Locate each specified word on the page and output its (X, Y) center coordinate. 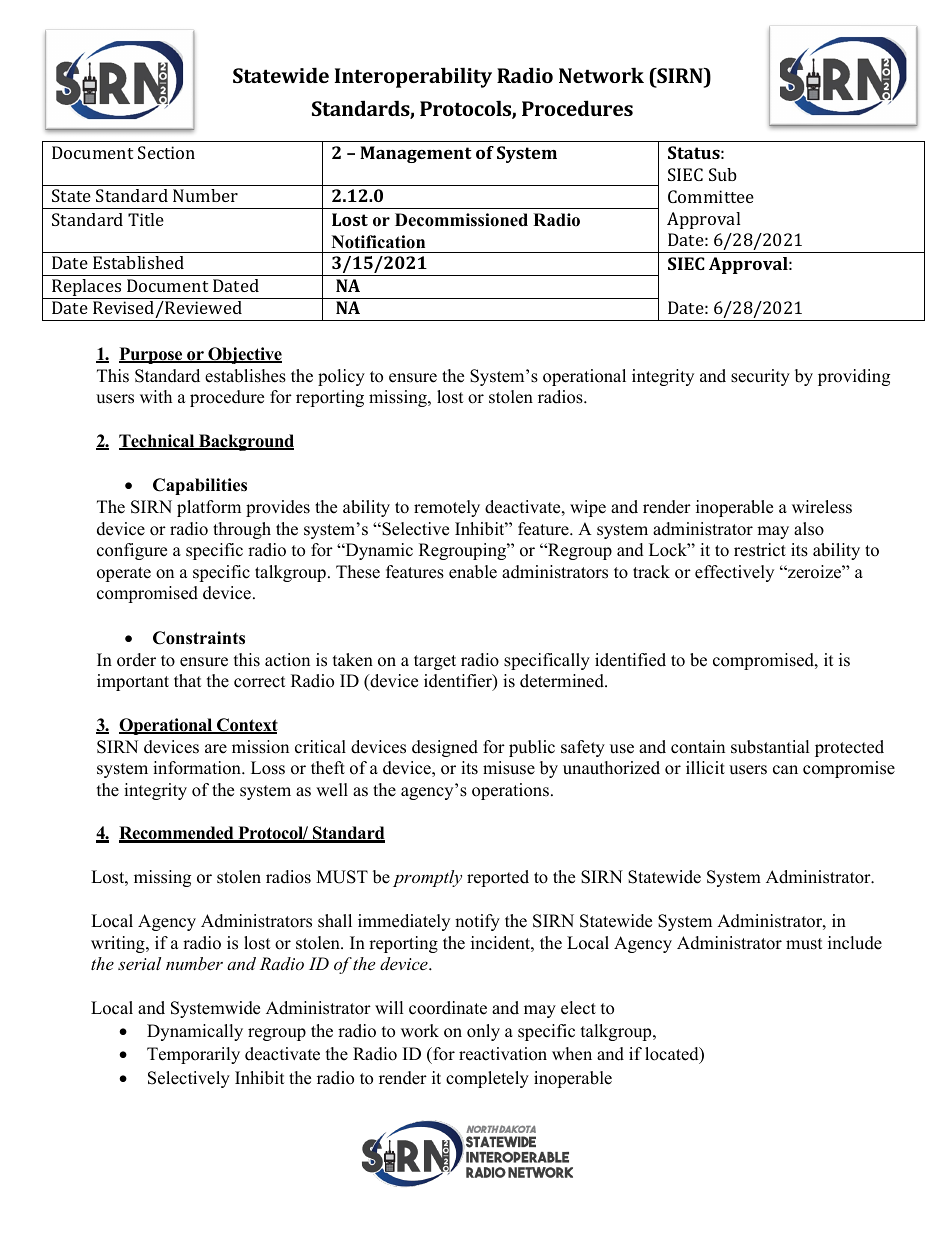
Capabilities (200, 486)
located (673, 1055)
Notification (378, 242)
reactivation (503, 1054)
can (785, 770)
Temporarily (193, 1055)
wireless (822, 507)
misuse (509, 768)
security (760, 377)
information (198, 768)
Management (416, 154)
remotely (447, 508)
